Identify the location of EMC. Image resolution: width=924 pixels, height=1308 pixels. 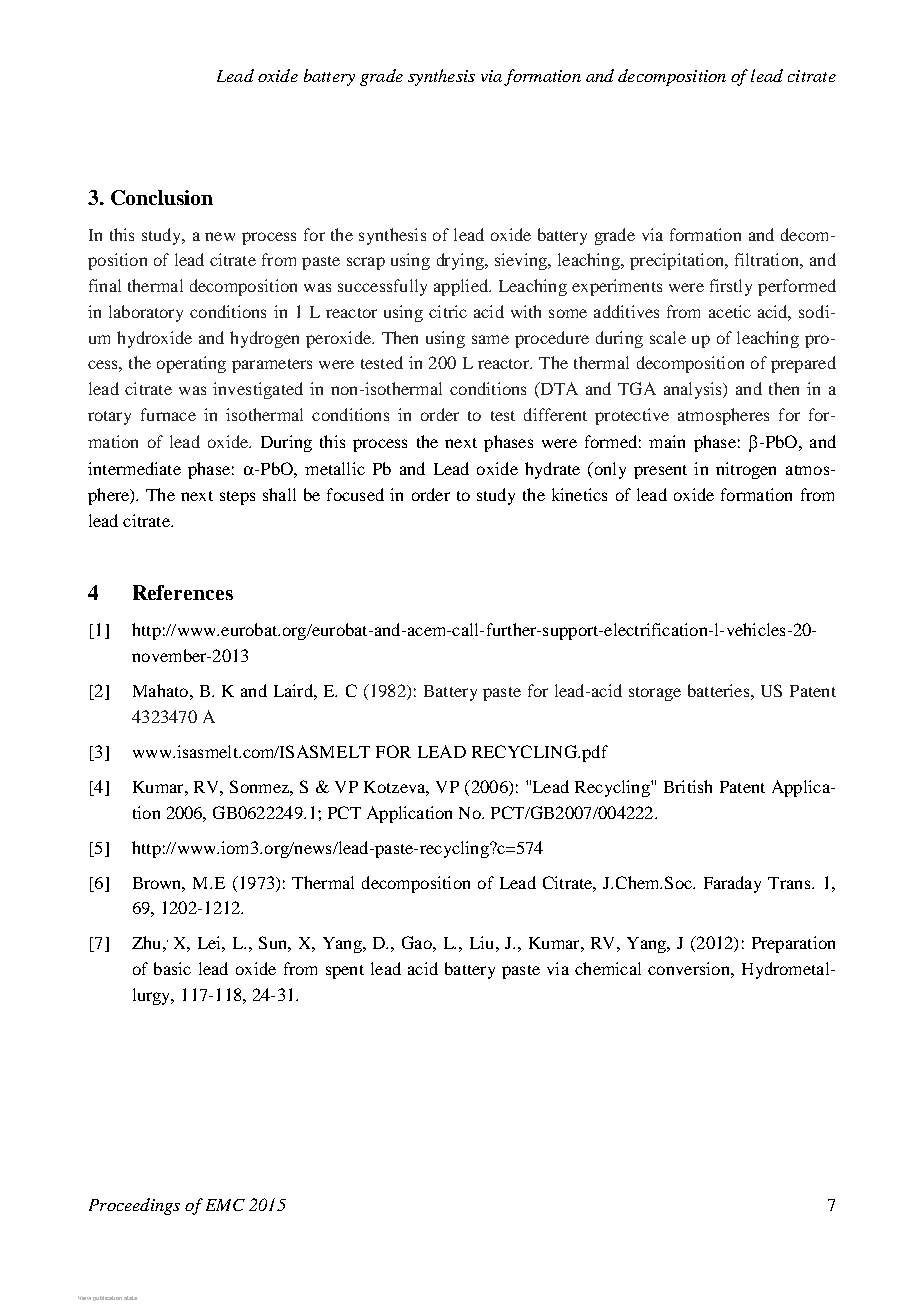
(225, 1205).
